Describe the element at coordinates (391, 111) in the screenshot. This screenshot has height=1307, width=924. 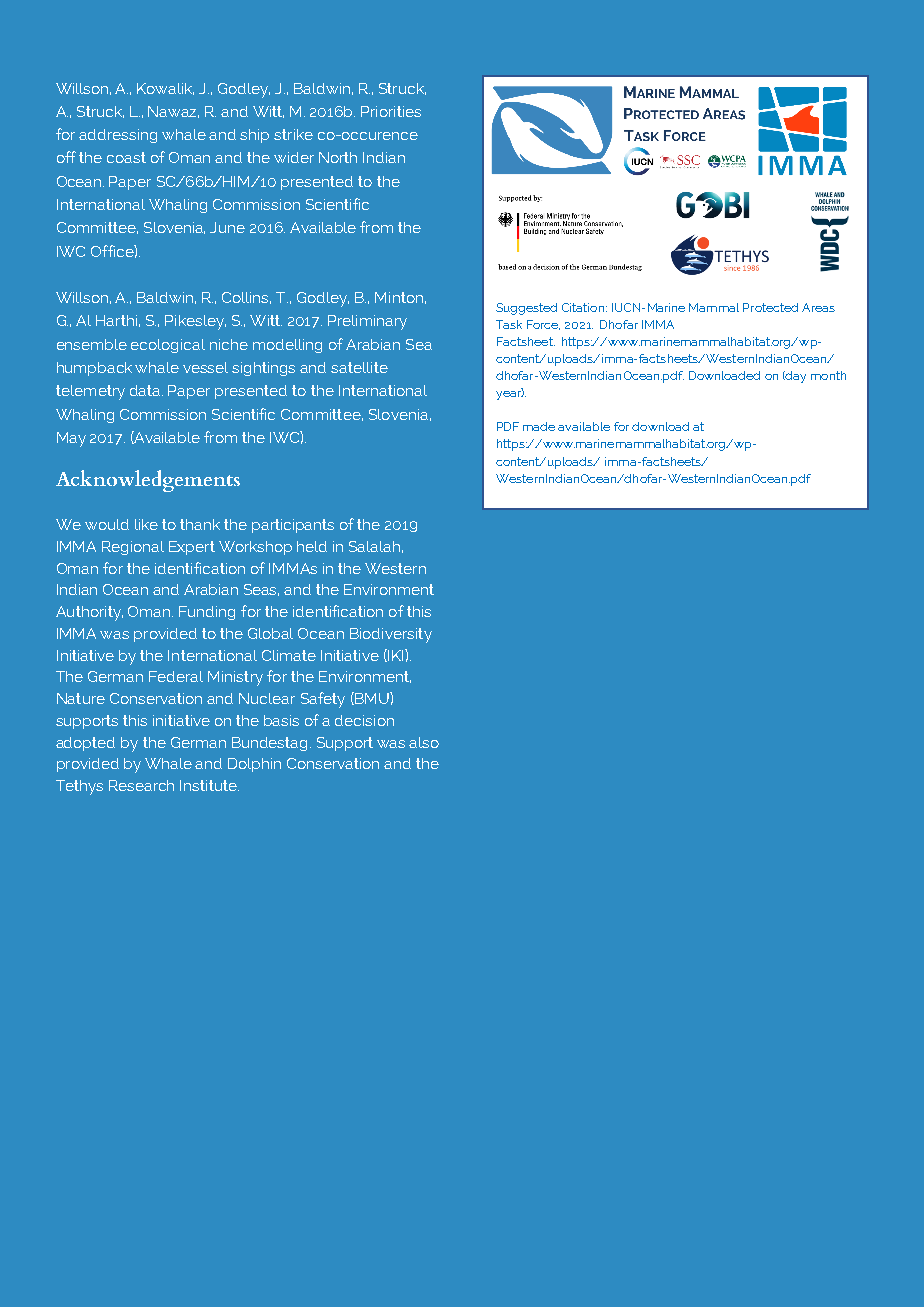
I see `Priorities` at that location.
